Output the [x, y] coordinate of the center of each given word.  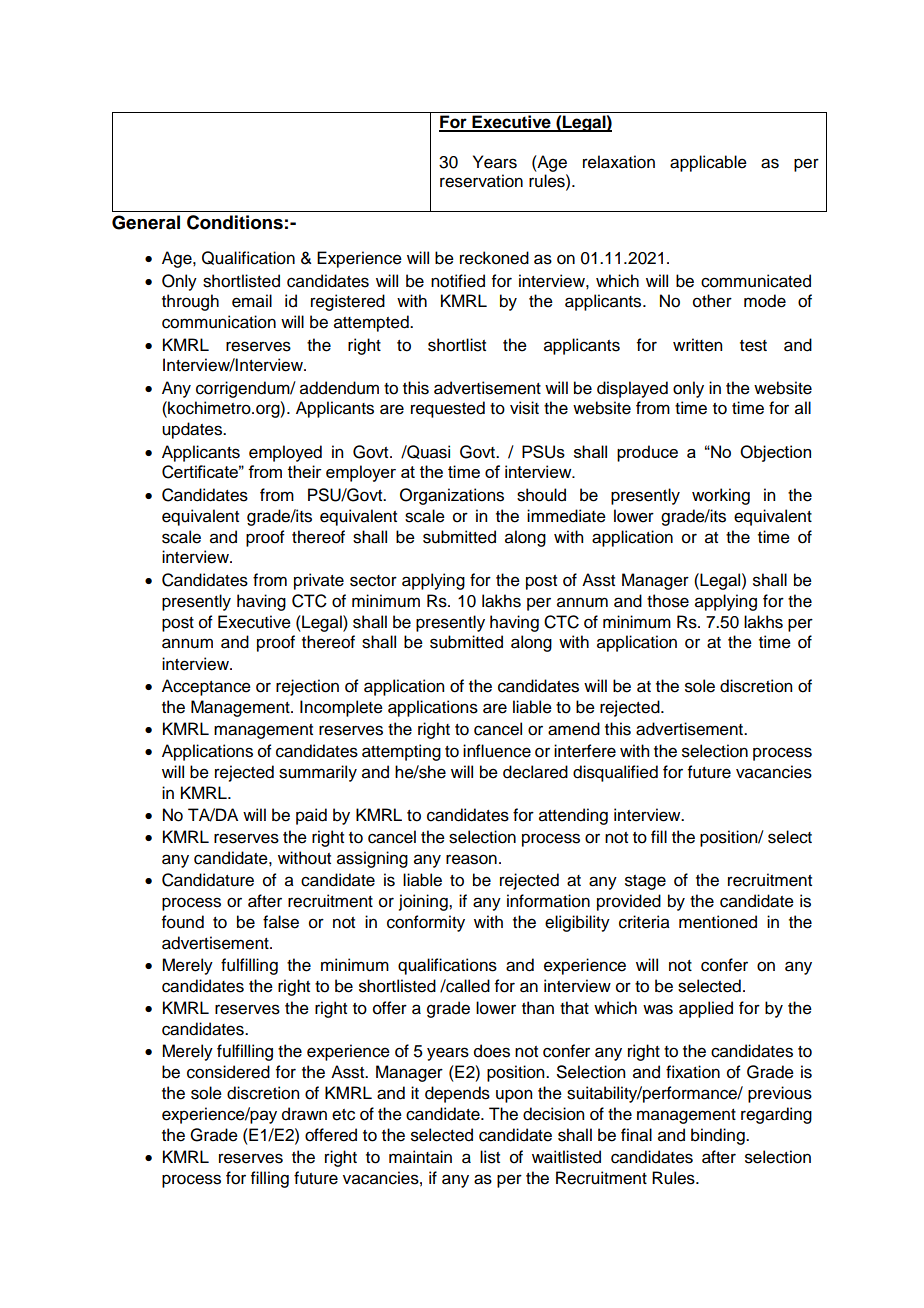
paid [311, 816]
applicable [708, 163]
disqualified [615, 773]
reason [471, 859]
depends [457, 1094]
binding [719, 1136]
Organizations [452, 496]
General [146, 222]
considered [228, 1072]
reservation [481, 181]
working [721, 496]
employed [285, 453]
